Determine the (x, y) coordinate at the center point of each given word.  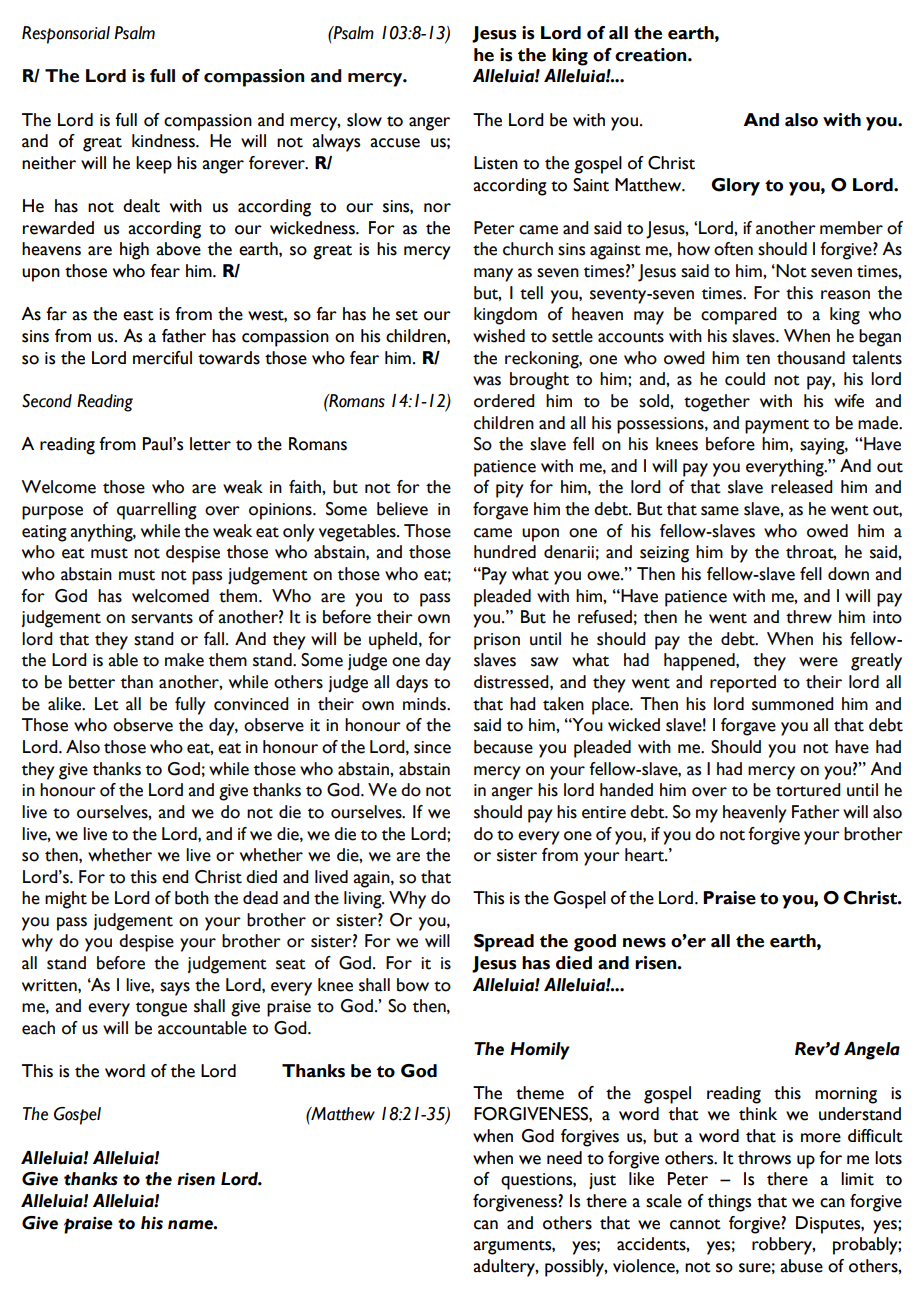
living (364, 900)
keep (154, 165)
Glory (735, 187)
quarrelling (157, 511)
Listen (496, 163)
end (175, 877)
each (38, 1028)
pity (510, 489)
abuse (801, 1266)
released (802, 487)
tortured (808, 790)
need (564, 1158)
